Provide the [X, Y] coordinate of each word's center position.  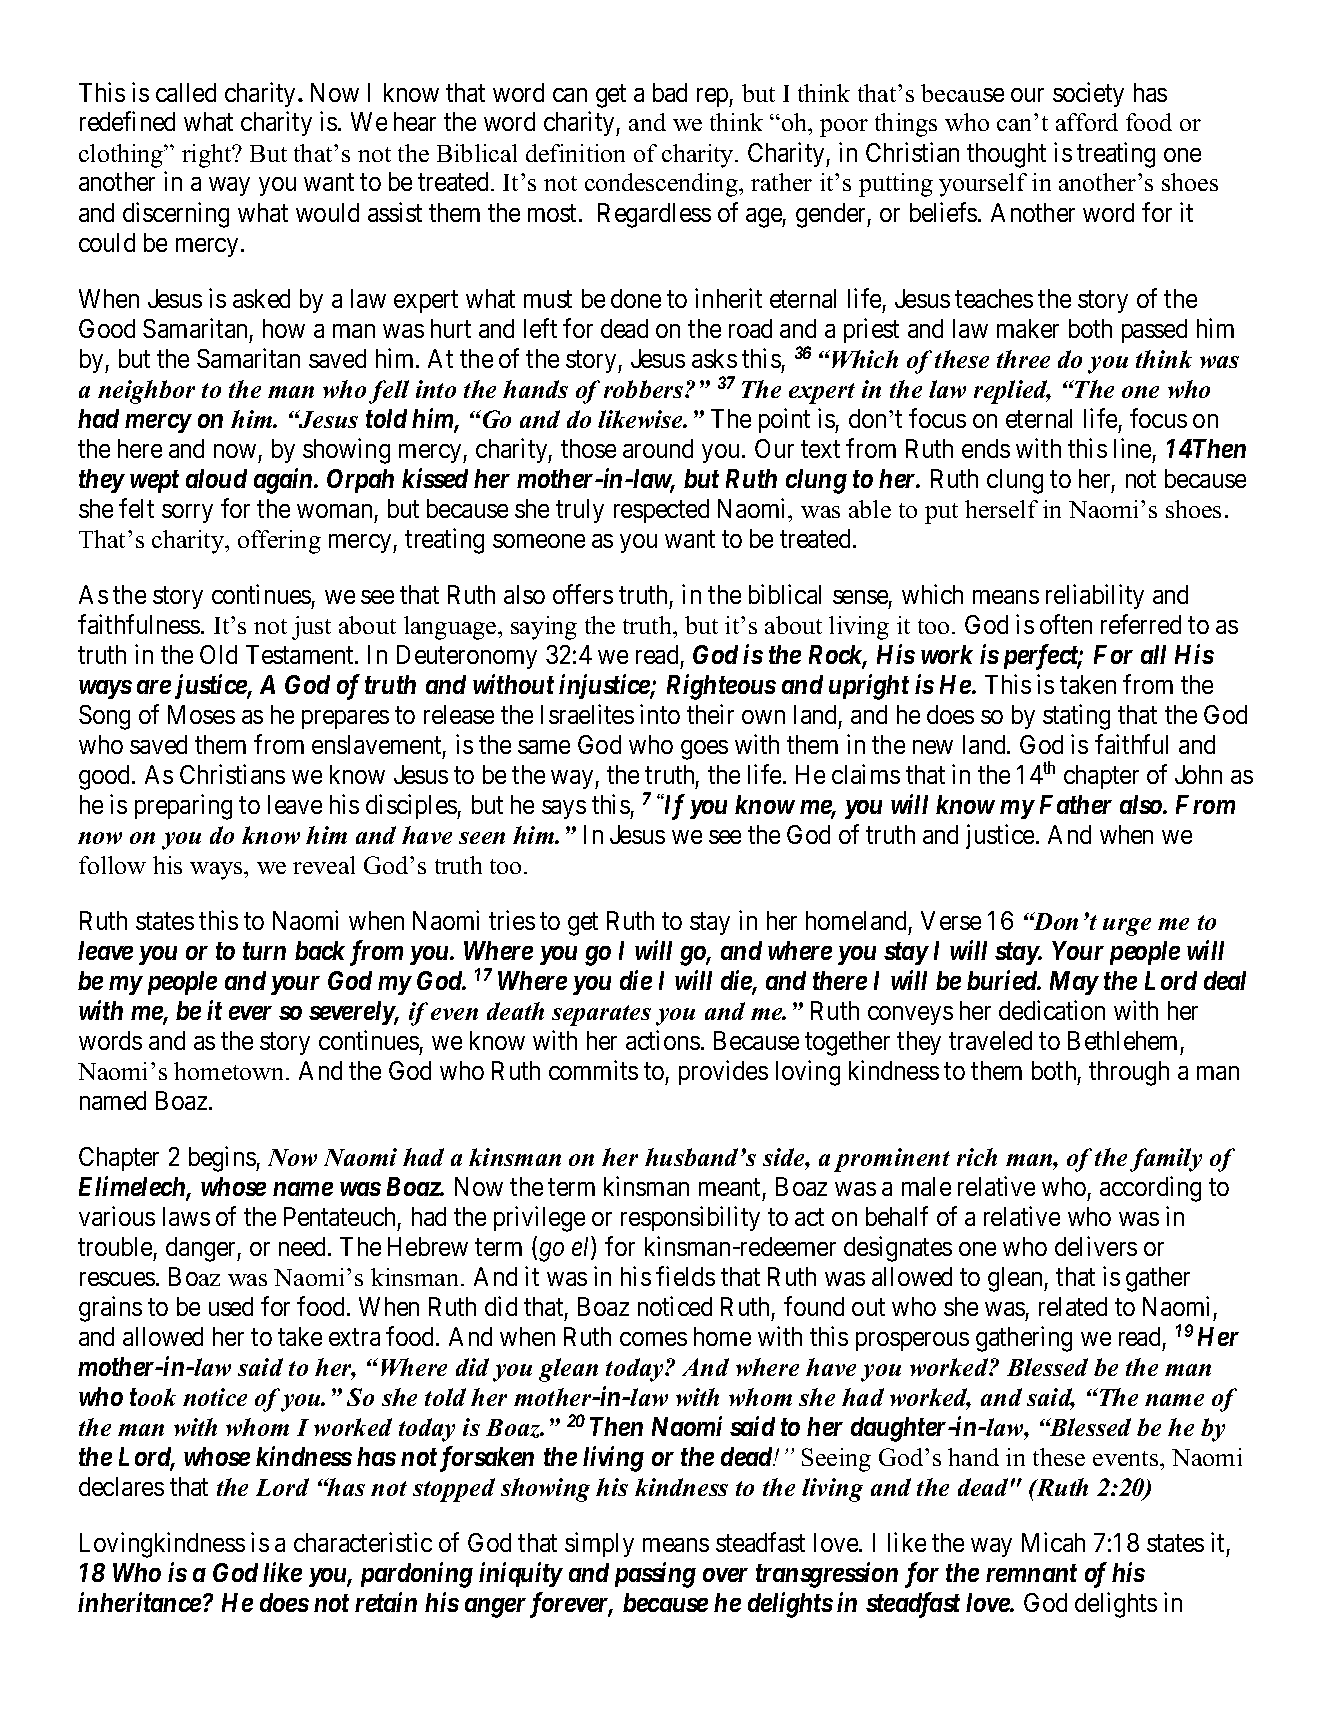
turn [264, 951]
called [186, 92]
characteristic [363, 1542]
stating [1076, 717]
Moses [201, 714]
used [231, 1306]
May [1074, 983]
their [710, 714]
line [1132, 448]
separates [601, 1015]
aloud [216, 478]
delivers [1096, 1246]
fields [685, 1276]
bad [670, 92]
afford [1087, 122]
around [658, 448]
